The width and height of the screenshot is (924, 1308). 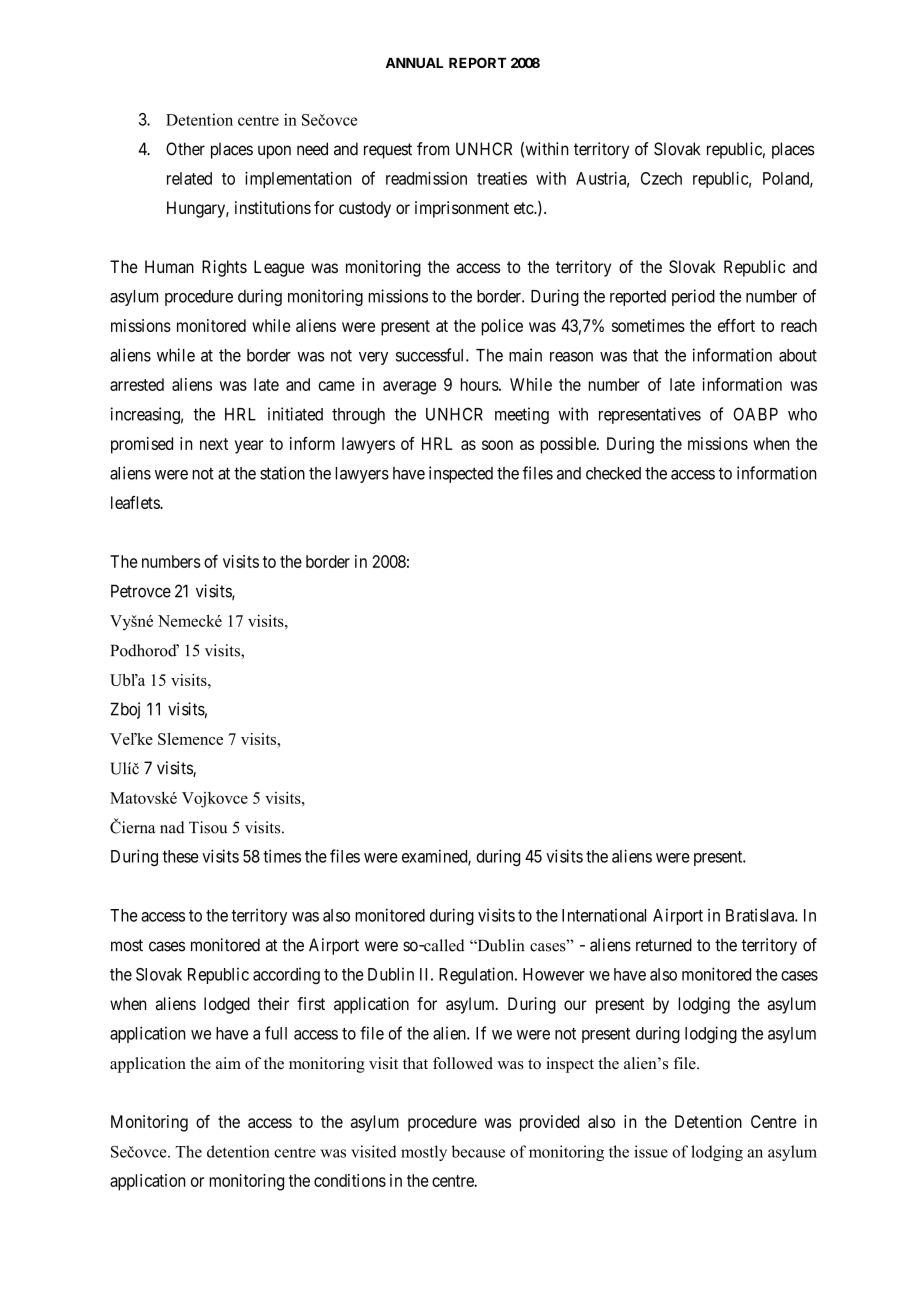 What do you see at coordinates (661, 178) in the screenshot?
I see `Czech` at bounding box center [661, 178].
